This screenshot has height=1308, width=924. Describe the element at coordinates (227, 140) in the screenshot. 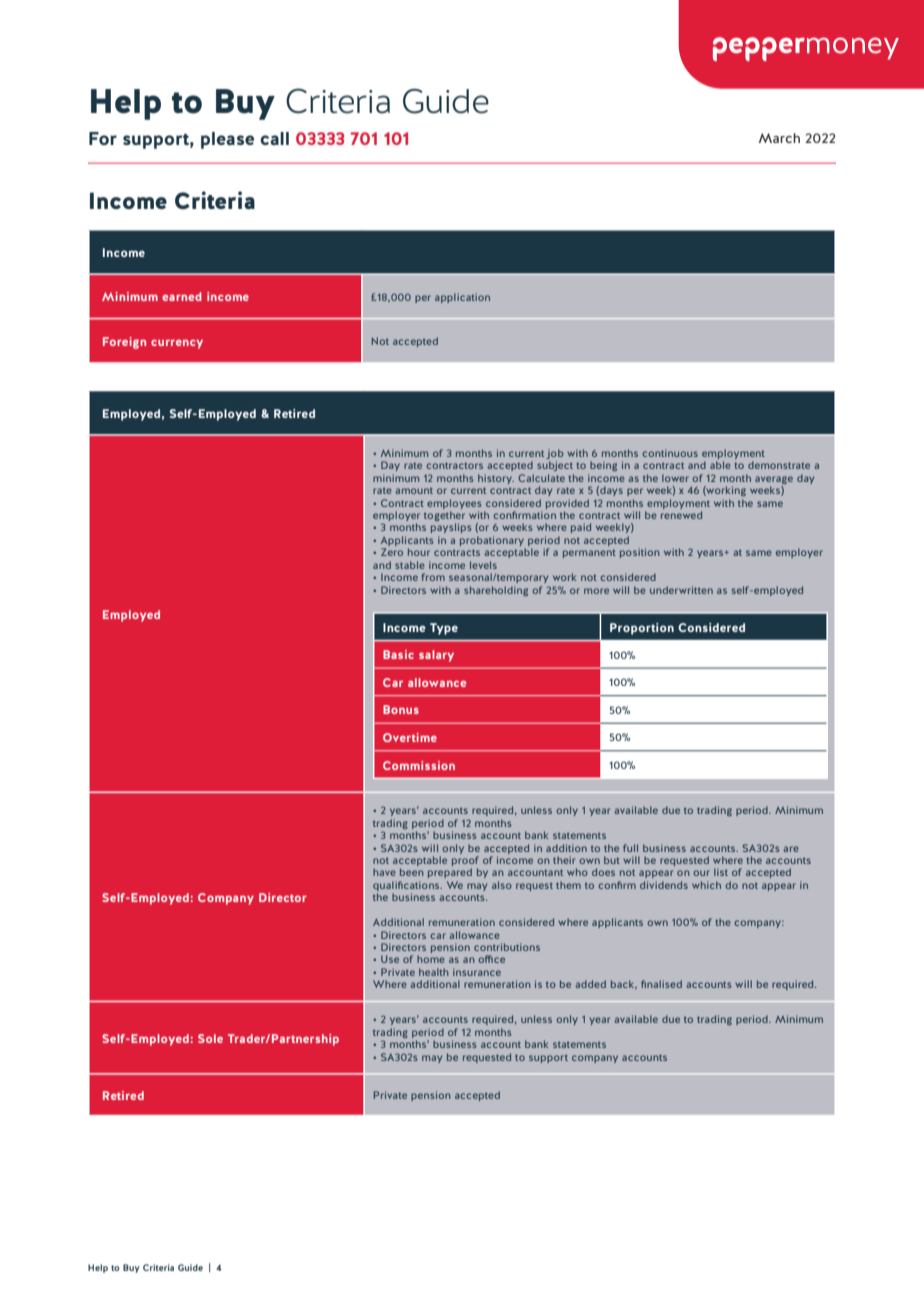

I see `please` at that location.
